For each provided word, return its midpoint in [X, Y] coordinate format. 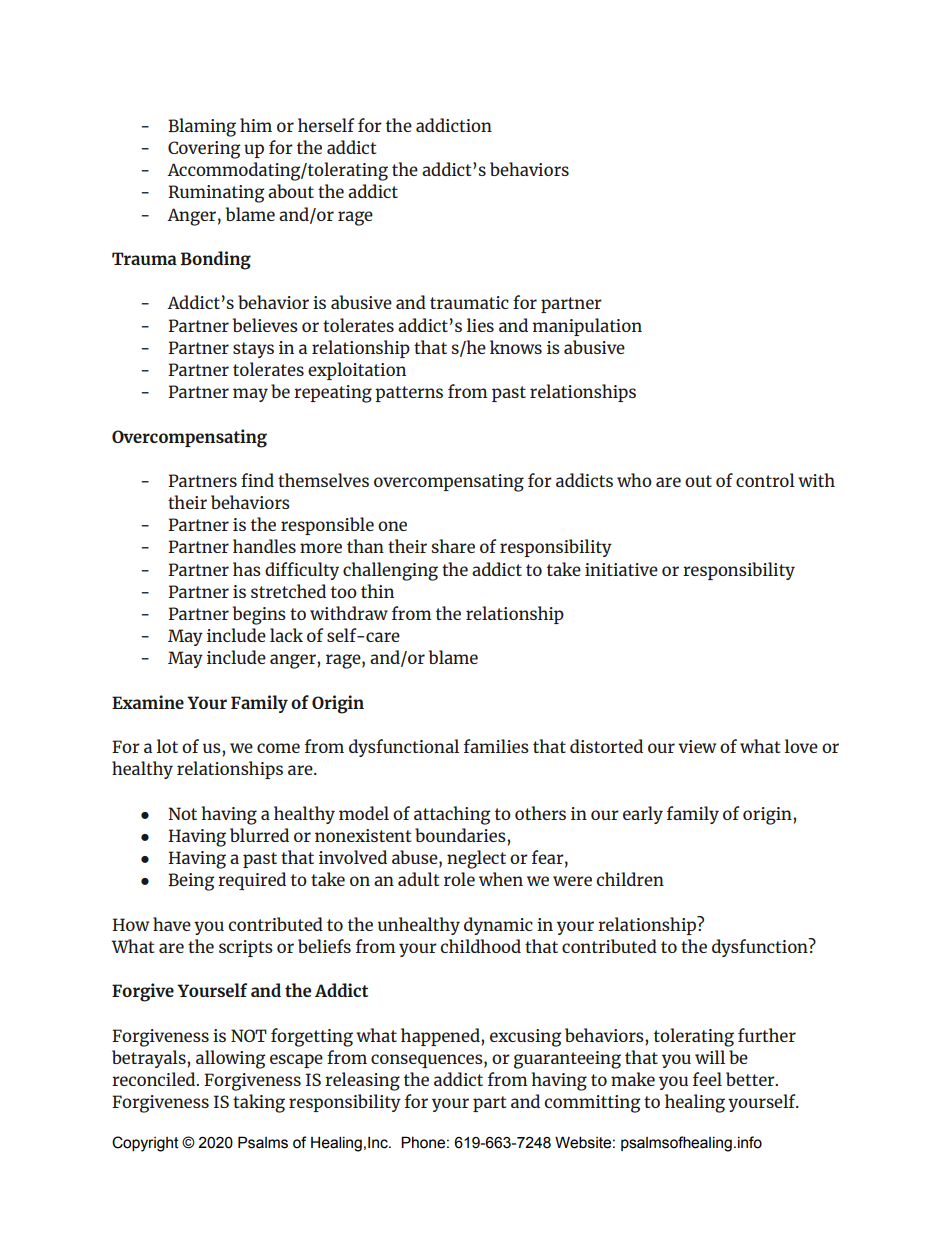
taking [259, 1103]
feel [707, 1079]
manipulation [587, 327]
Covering [204, 150]
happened [441, 1037]
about [291, 191]
